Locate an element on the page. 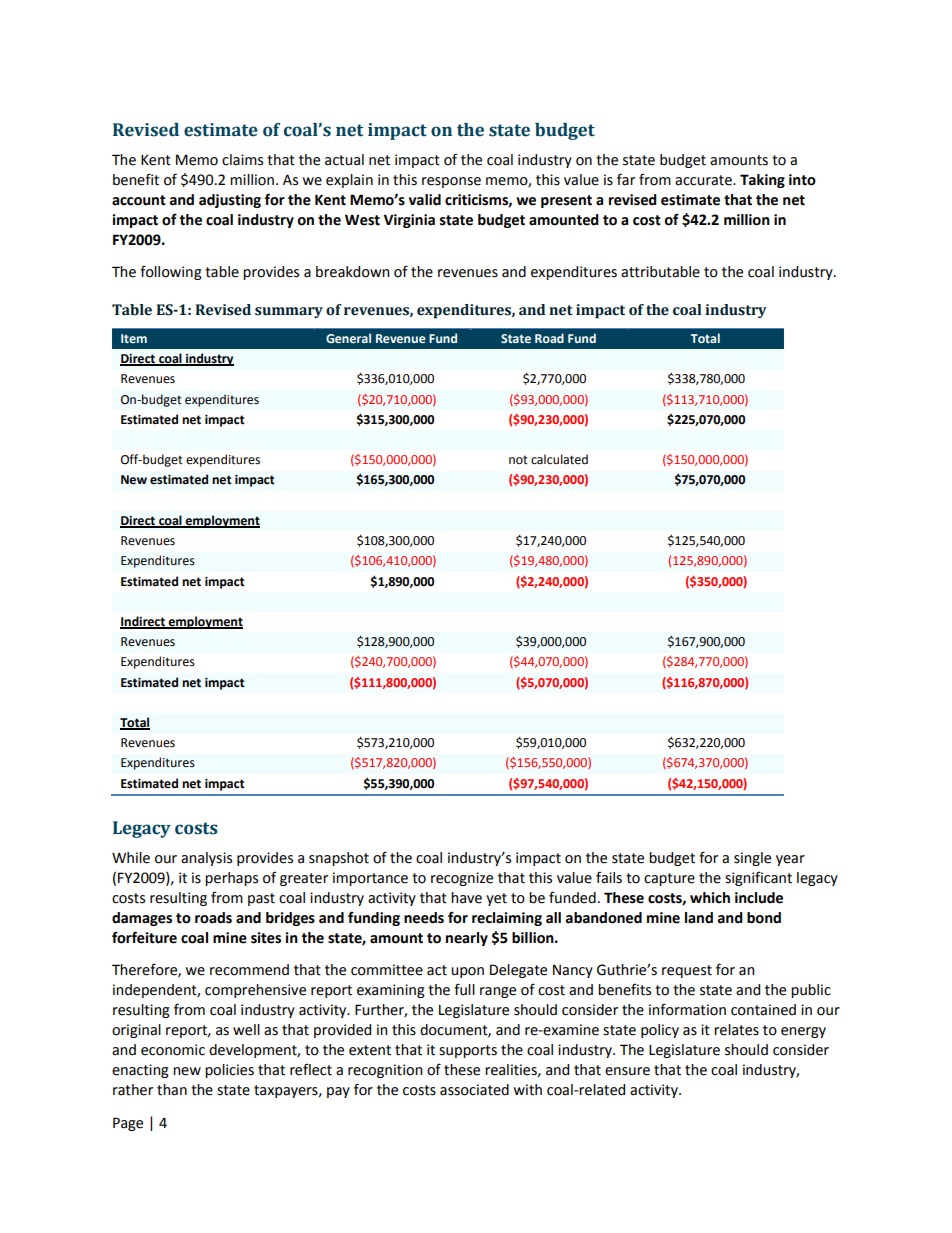 The width and height of the document is (952, 1233). analysis is located at coordinates (206, 859).
